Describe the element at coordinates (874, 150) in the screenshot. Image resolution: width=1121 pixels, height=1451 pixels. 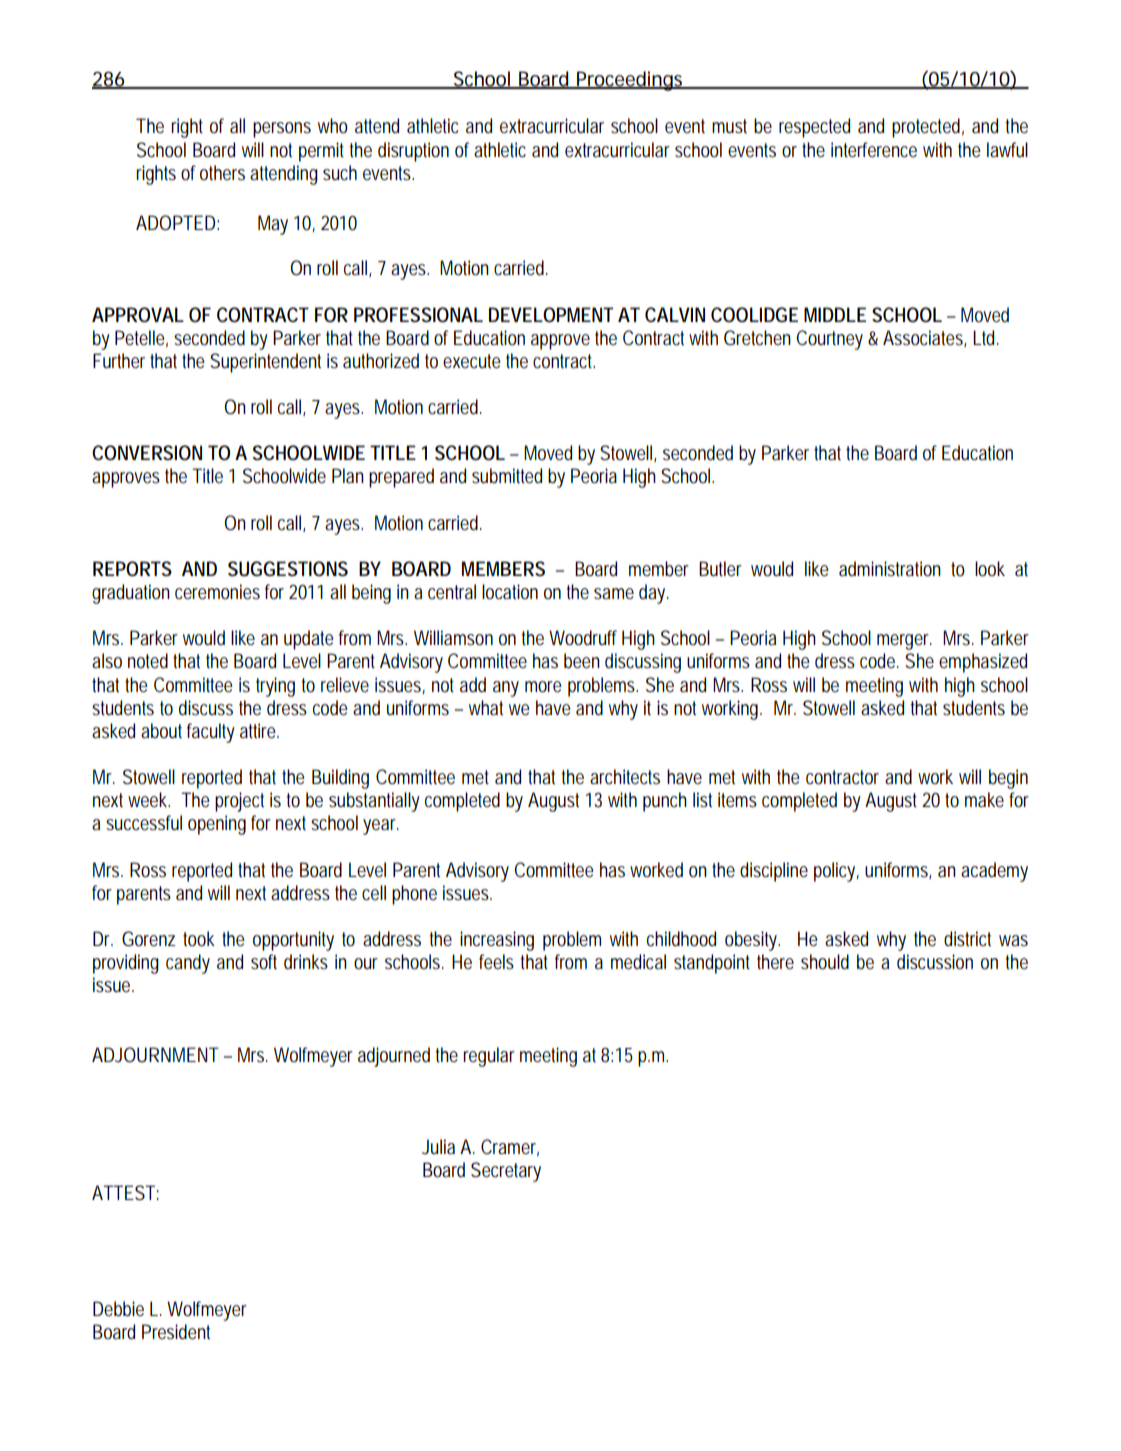
I see `interference` at that location.
